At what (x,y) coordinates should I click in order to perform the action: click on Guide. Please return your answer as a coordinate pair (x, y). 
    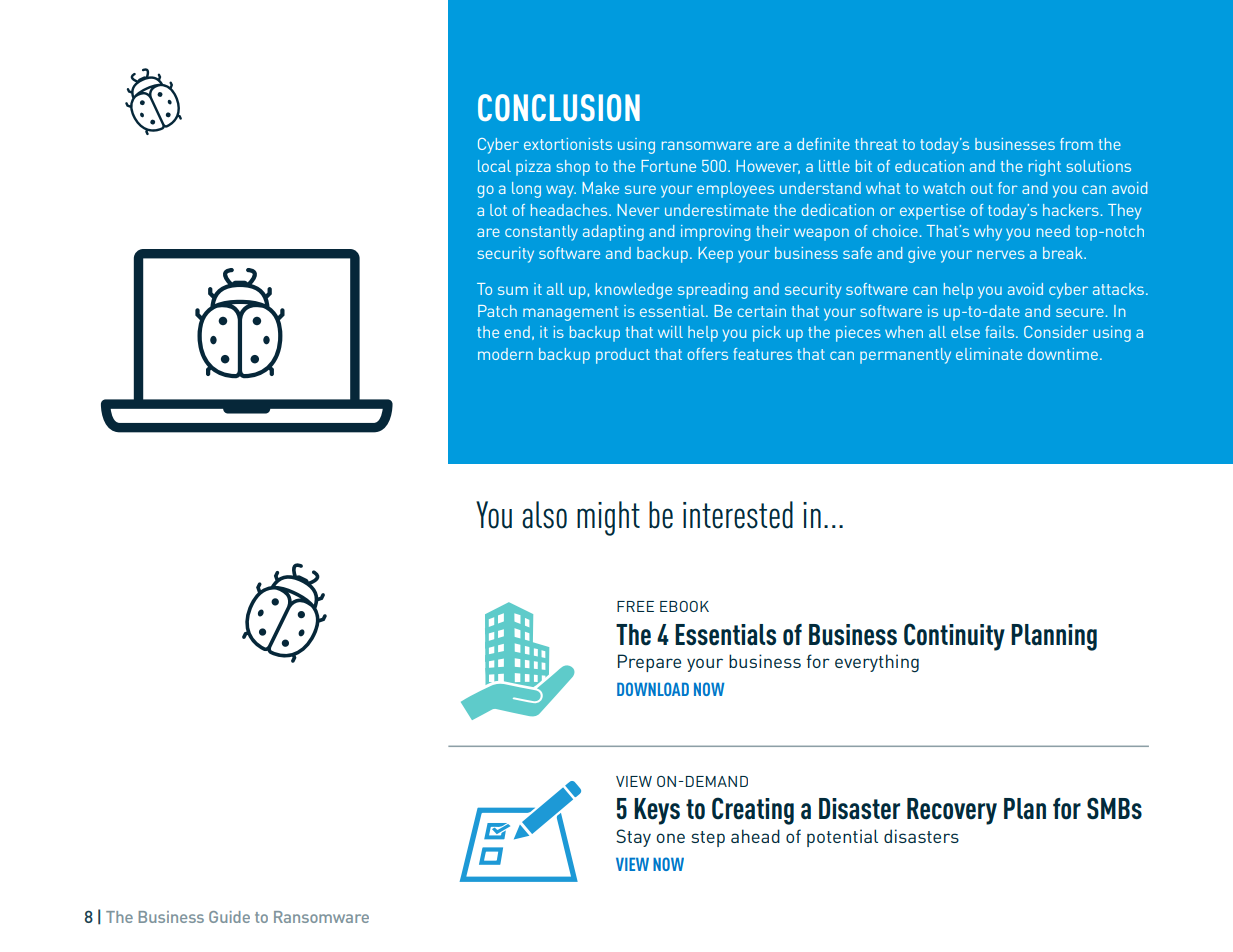
    Looking at the image, I should click on (229, 917).
